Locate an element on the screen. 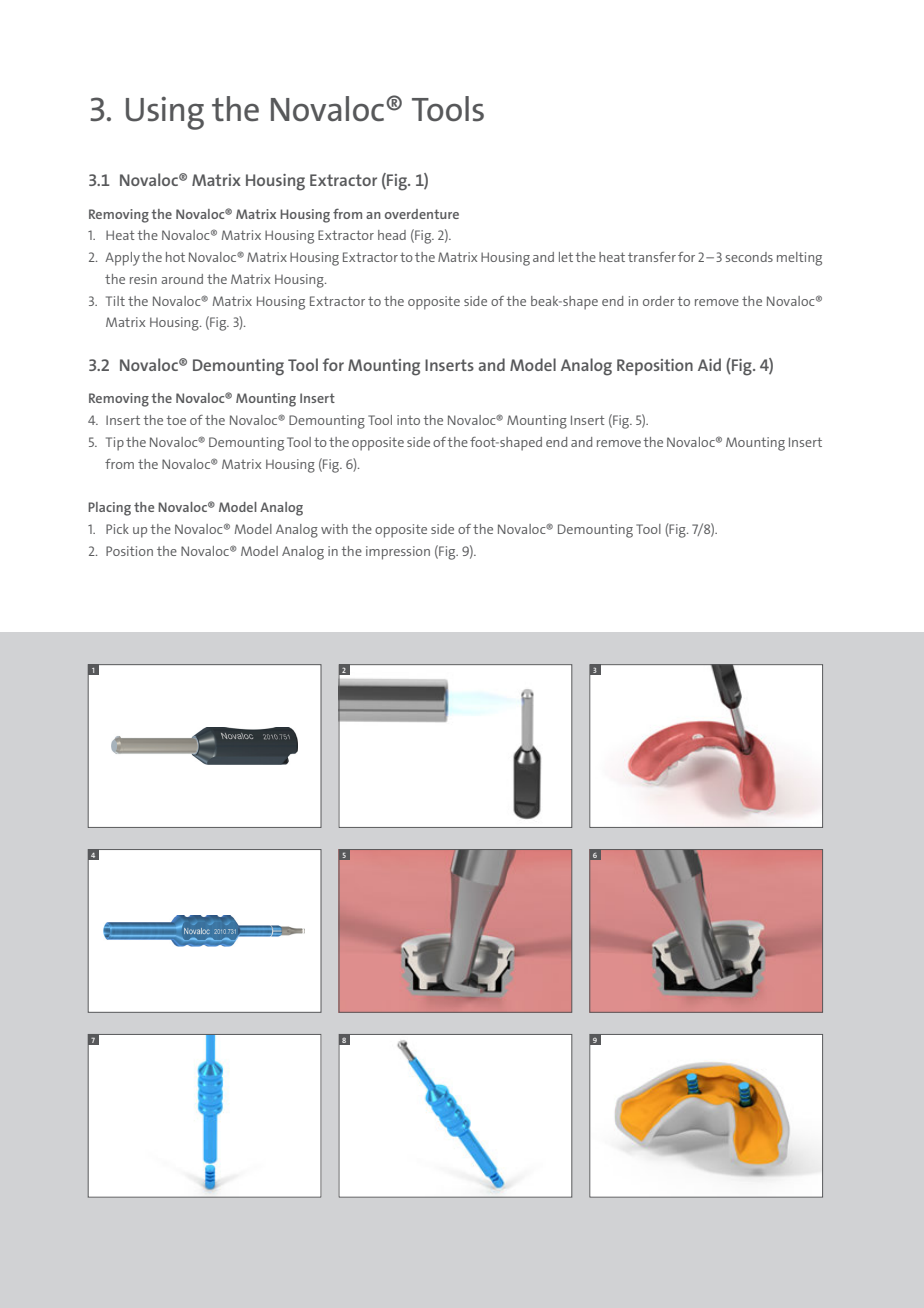 Image resolution: width=924 pixels, height=1308 pixels. into is located at coordinates (408, 420).
